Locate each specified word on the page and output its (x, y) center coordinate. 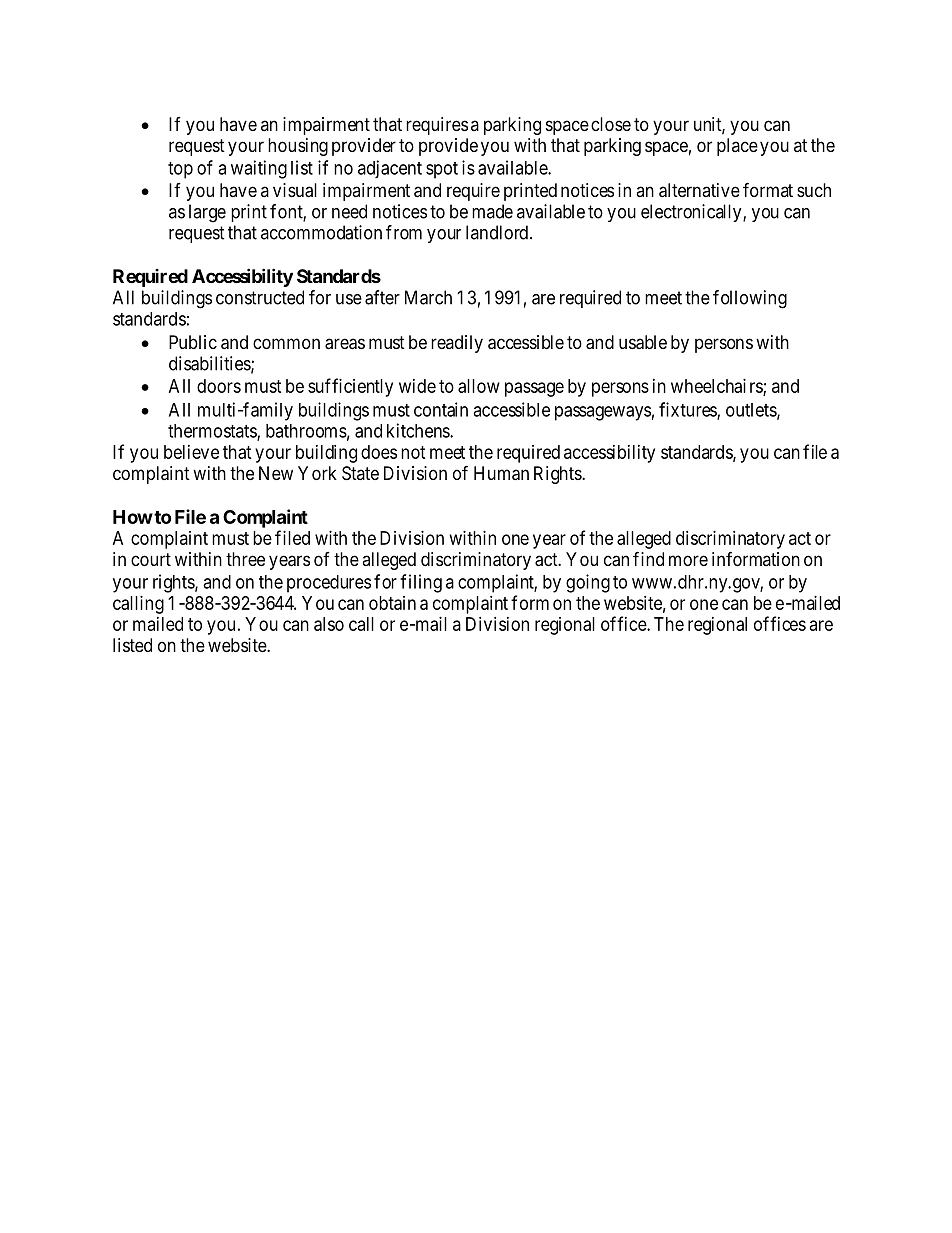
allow (479, 386)
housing (298, 147)
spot (442, 170)
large (207, 213)
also (329, 624)
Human (501, 473)
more (688, 560)
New (276, 473)
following (750, 299)
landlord (497, 232)
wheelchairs (717, 387)
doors (219, 386)
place (737, 147)
